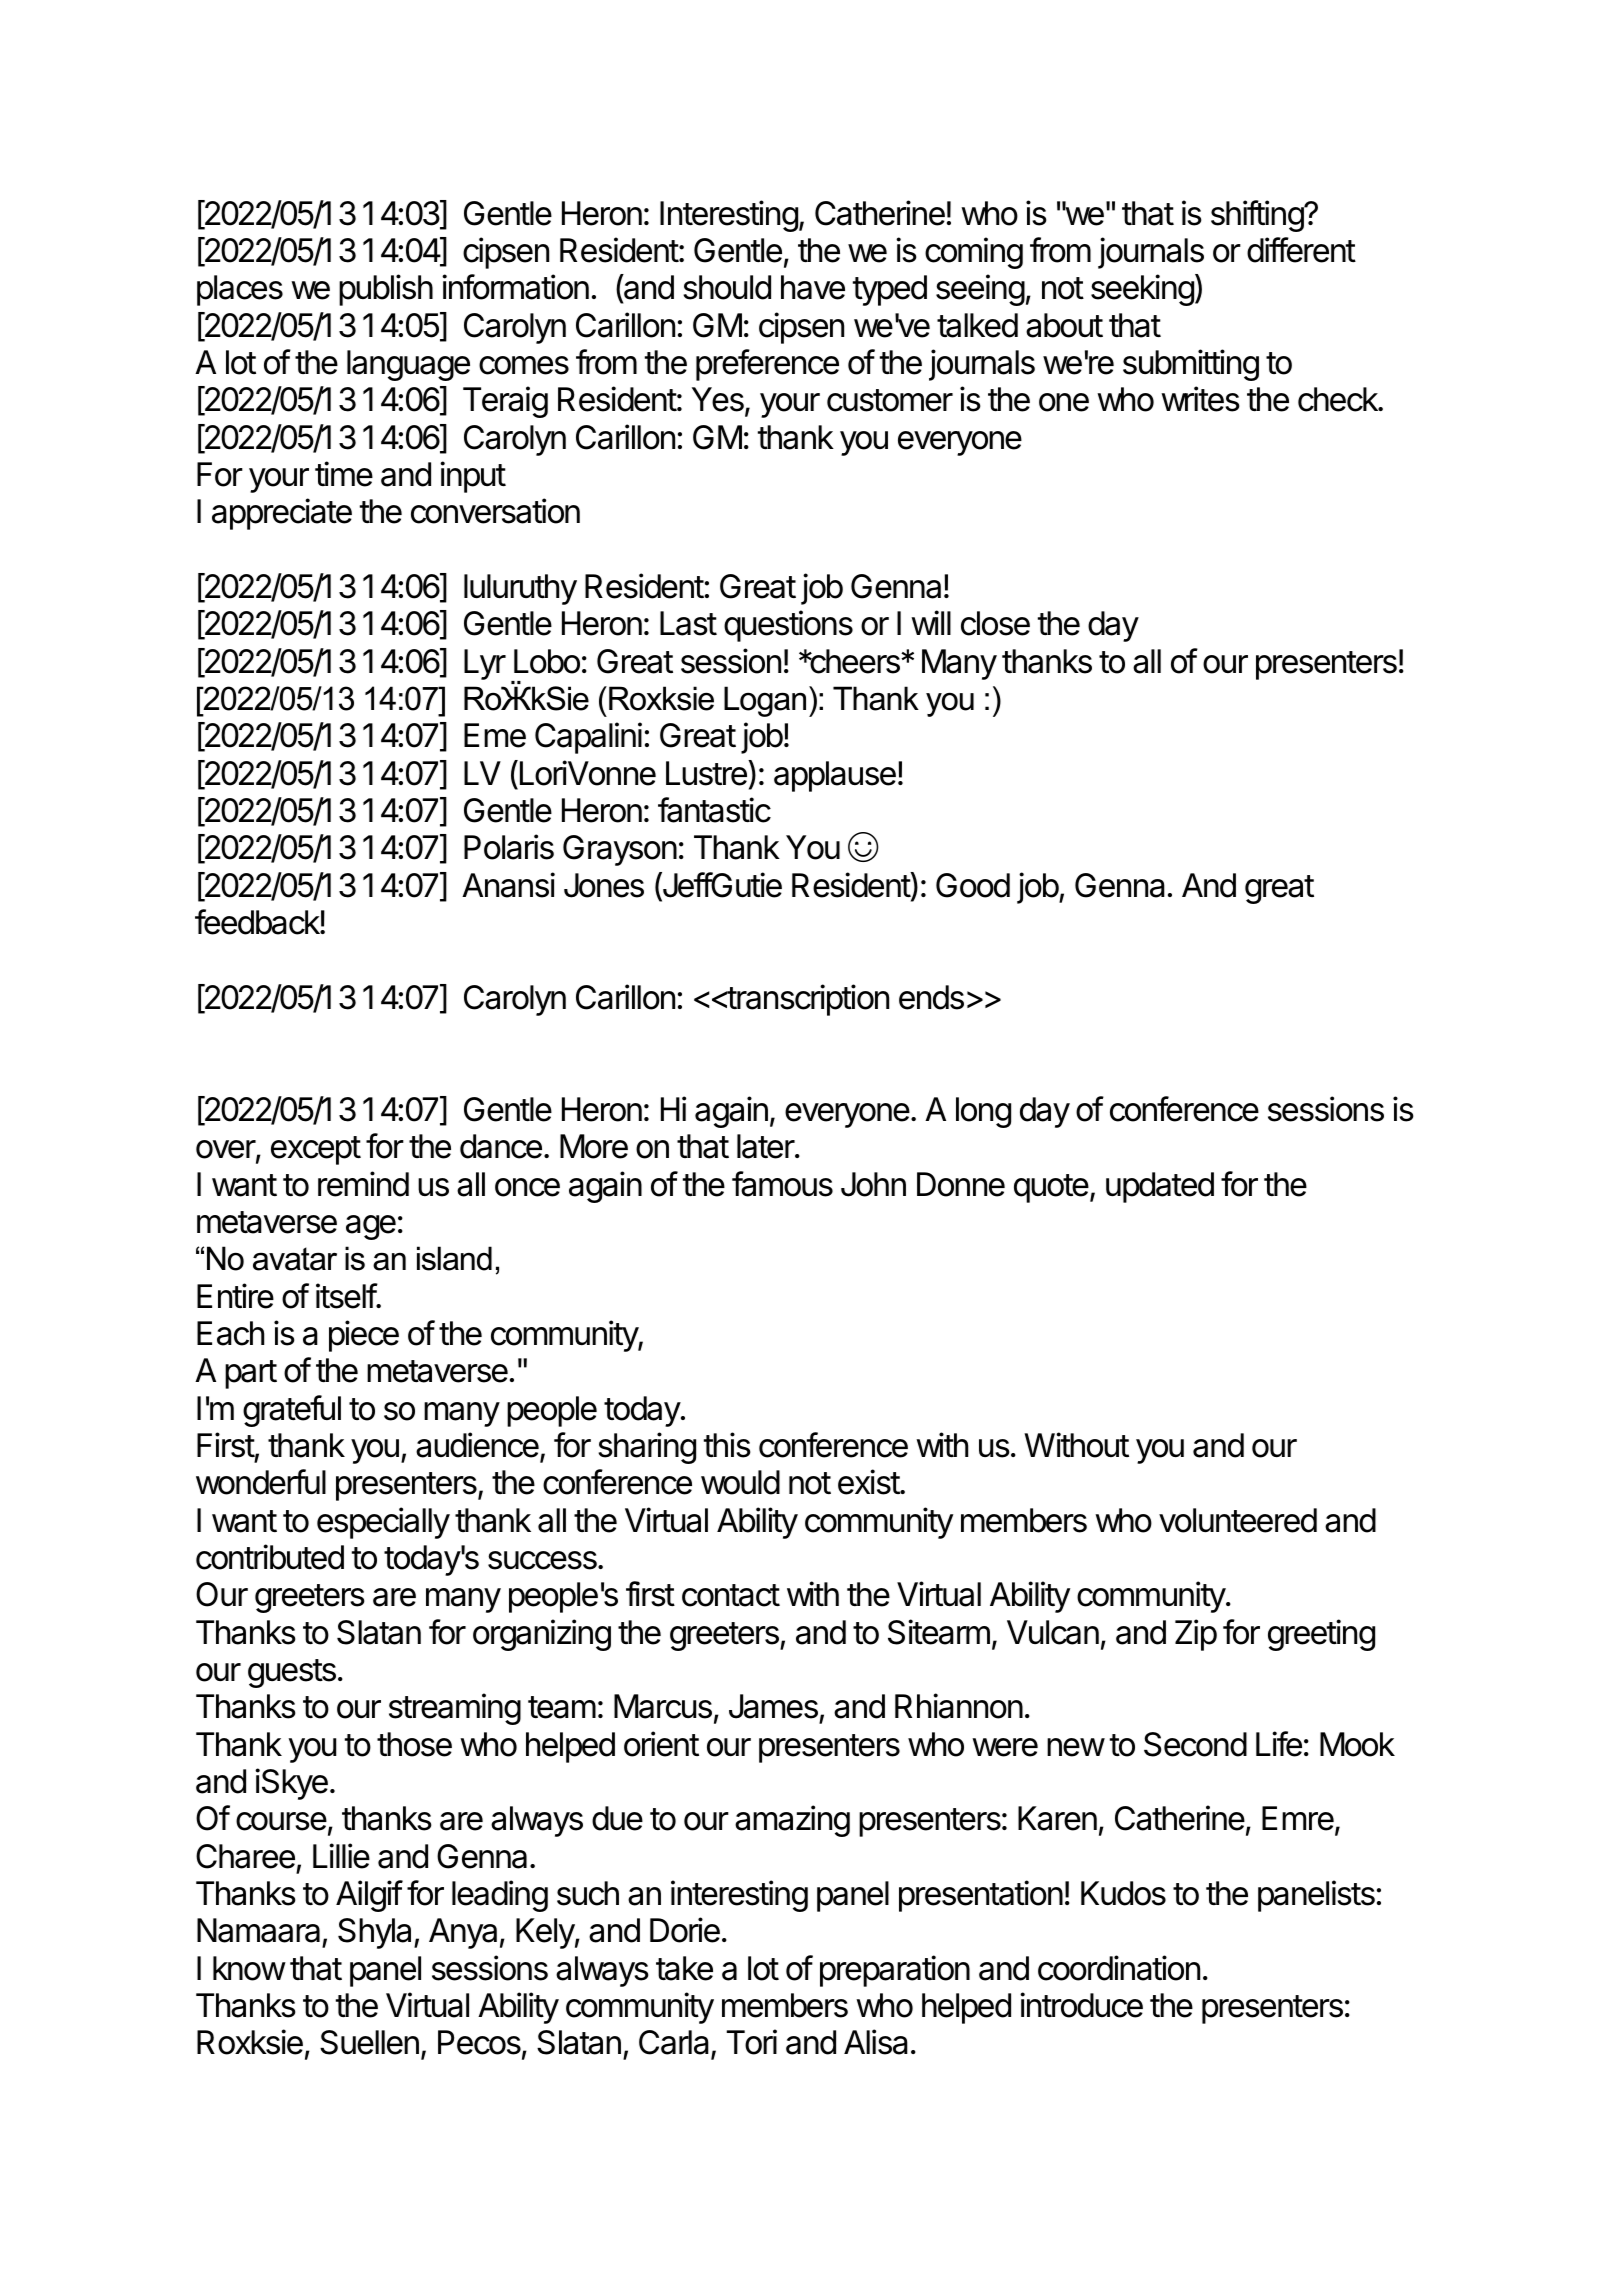  Describe the element at coordinates (1119, 1968) in the screenshot. I see `coordination` at that location.
